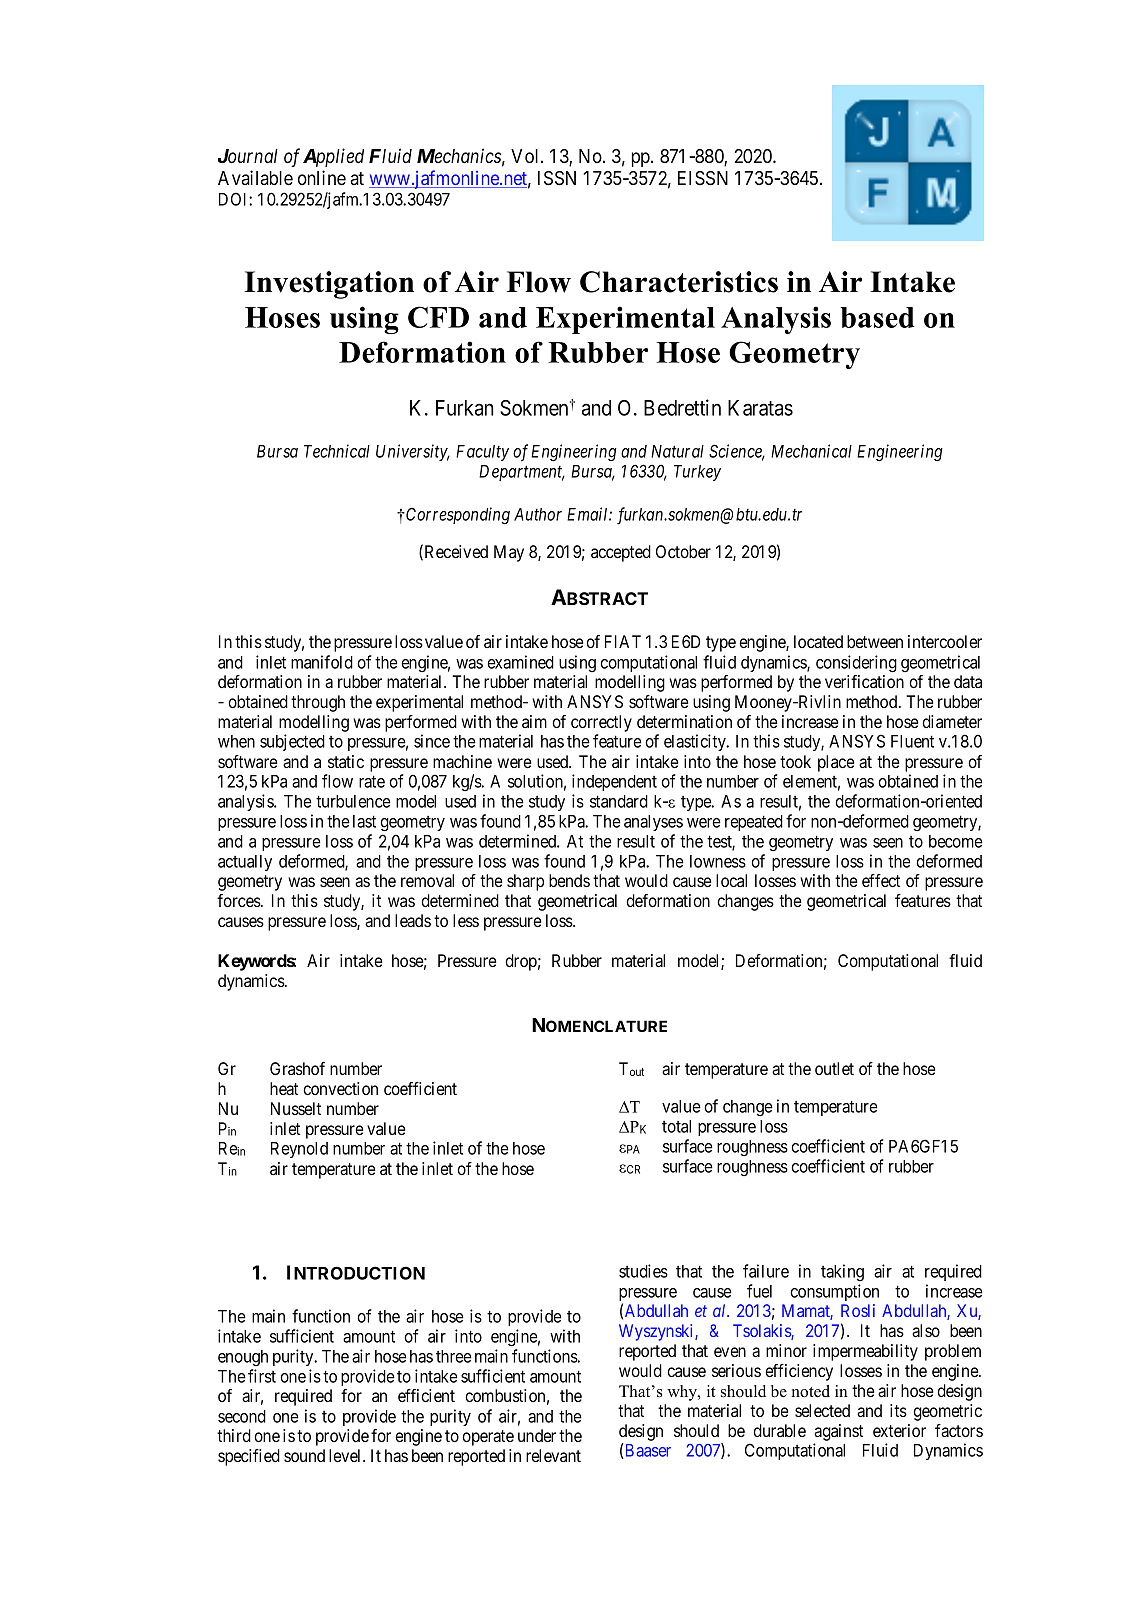 The width and height of the screenshot is (1146, 1620). What do you see at coordinates (333, 157) in the screenshot?
I see `Applied` at bounding box center [333, 157].
